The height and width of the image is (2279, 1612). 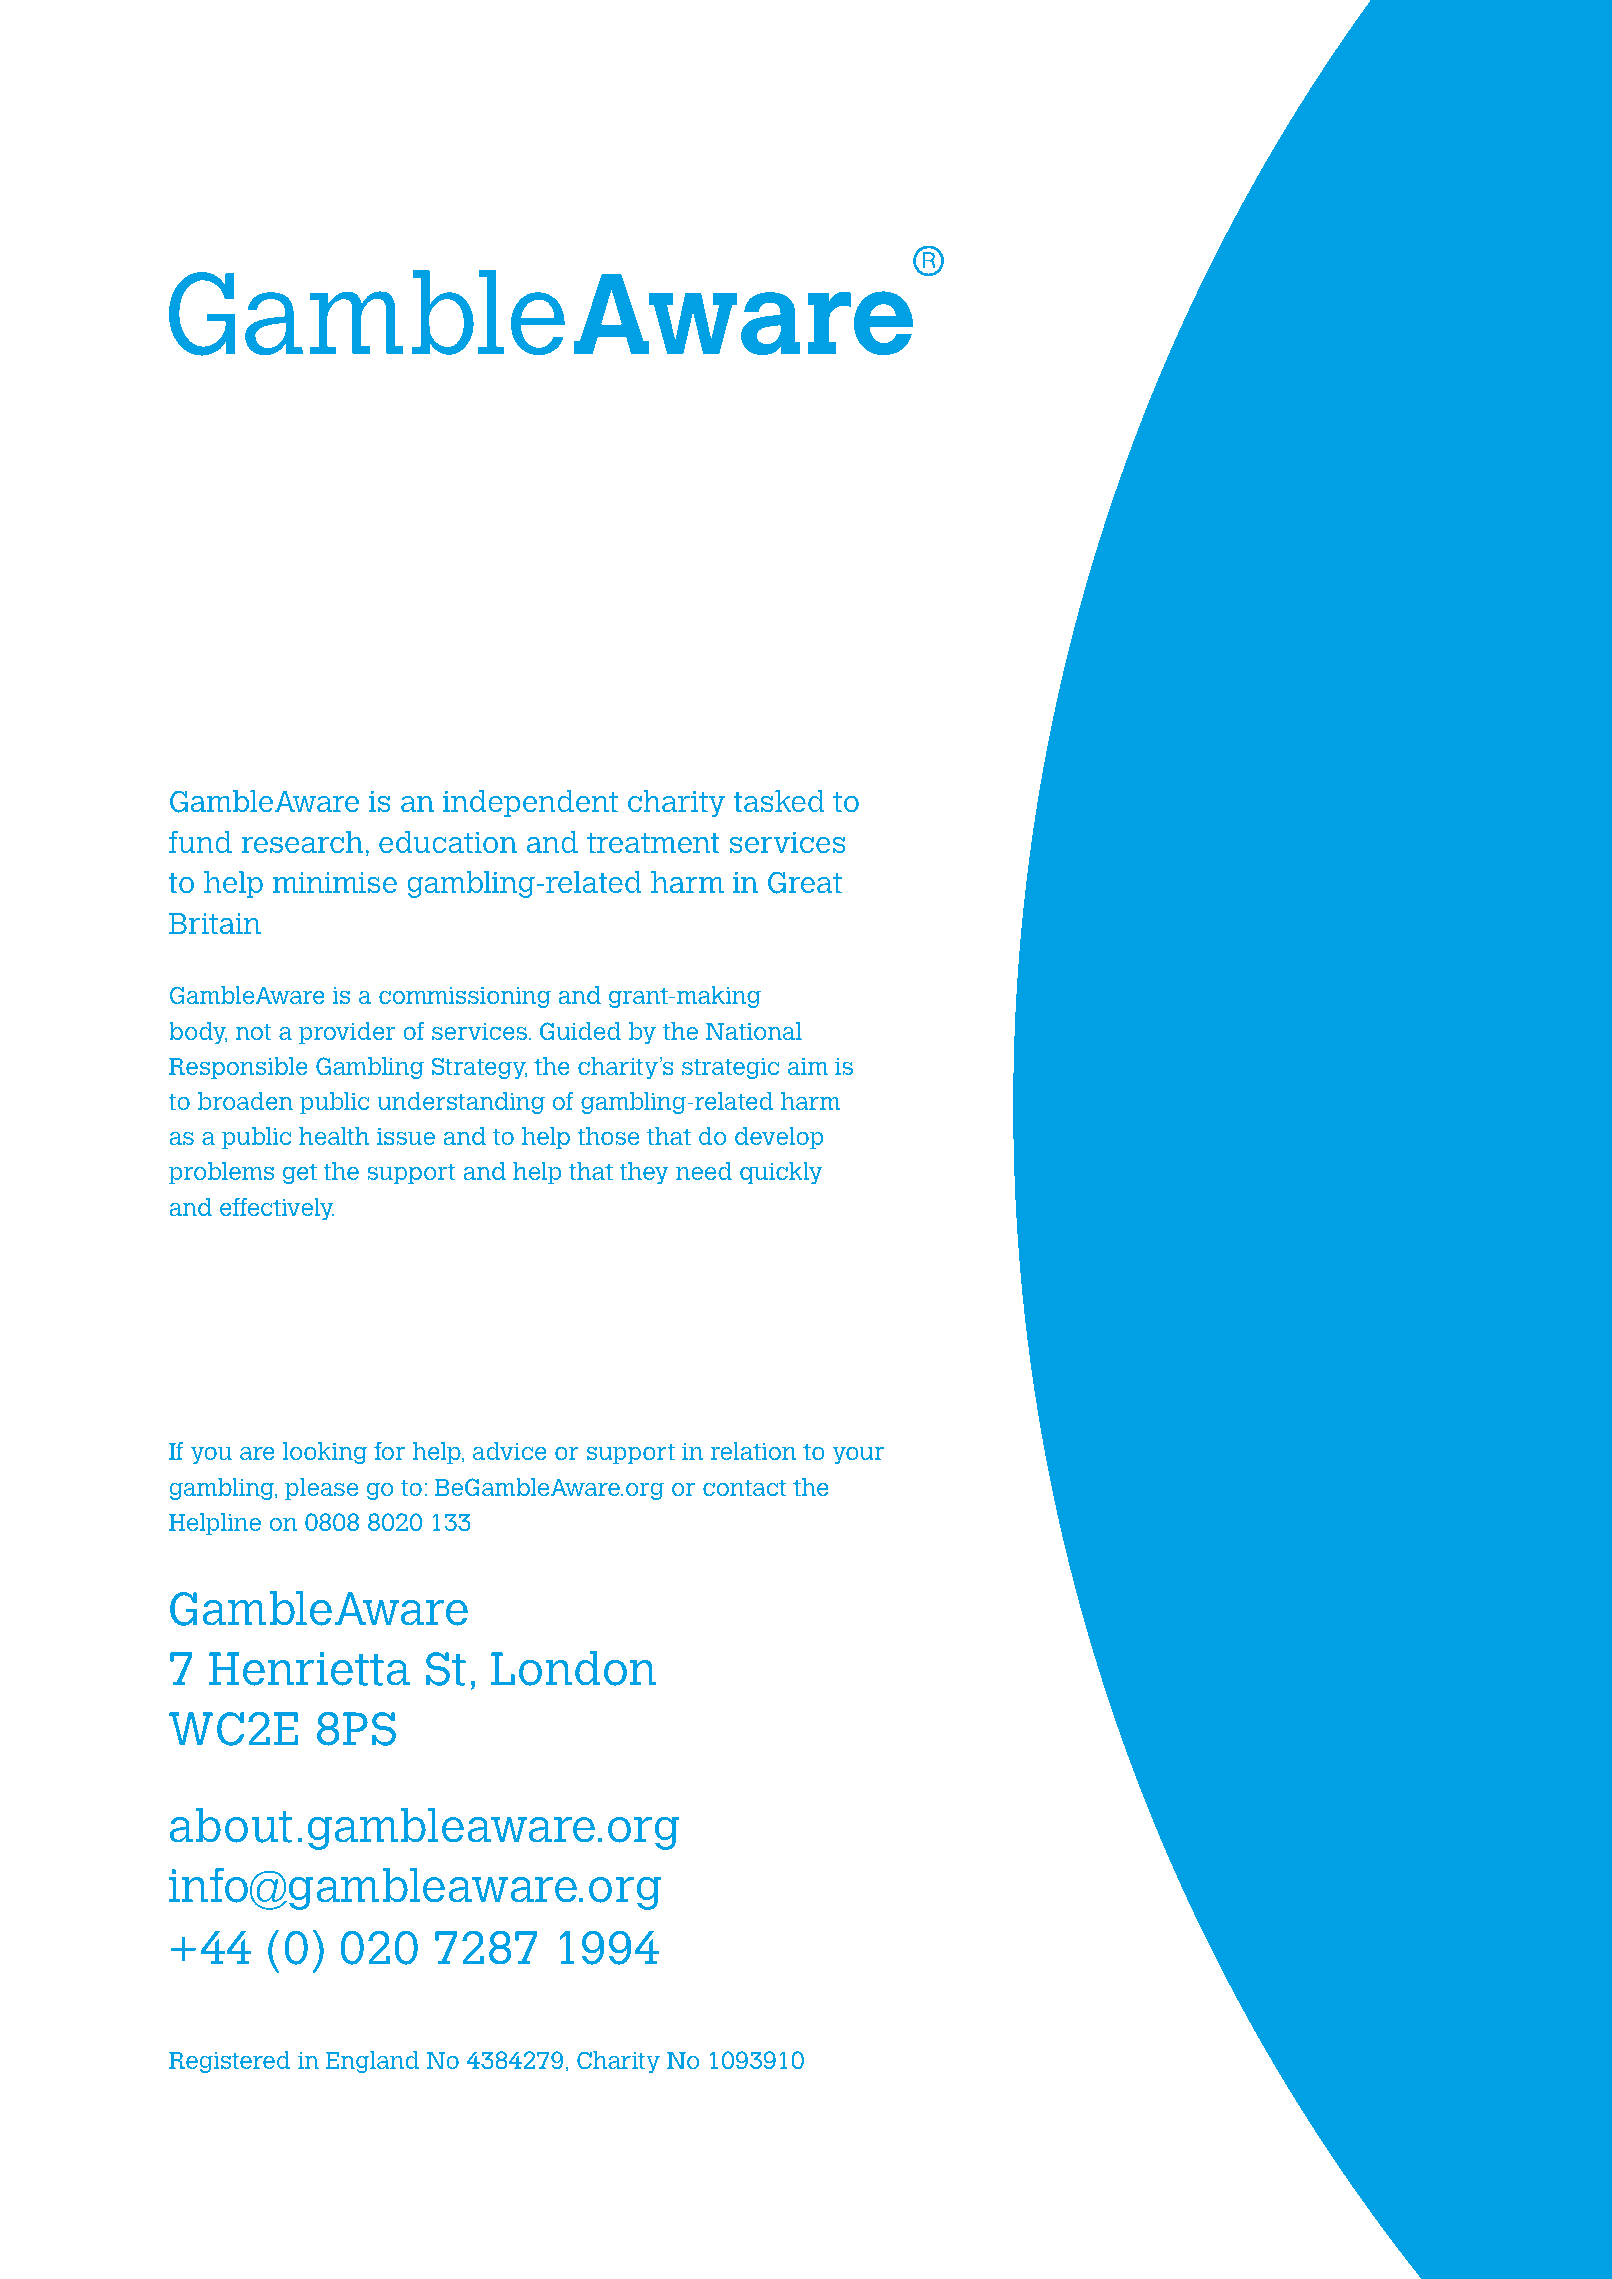 What do you see at coordinates (530, 803) in the image?
I see `independent` at bounding box center [530, 803].
